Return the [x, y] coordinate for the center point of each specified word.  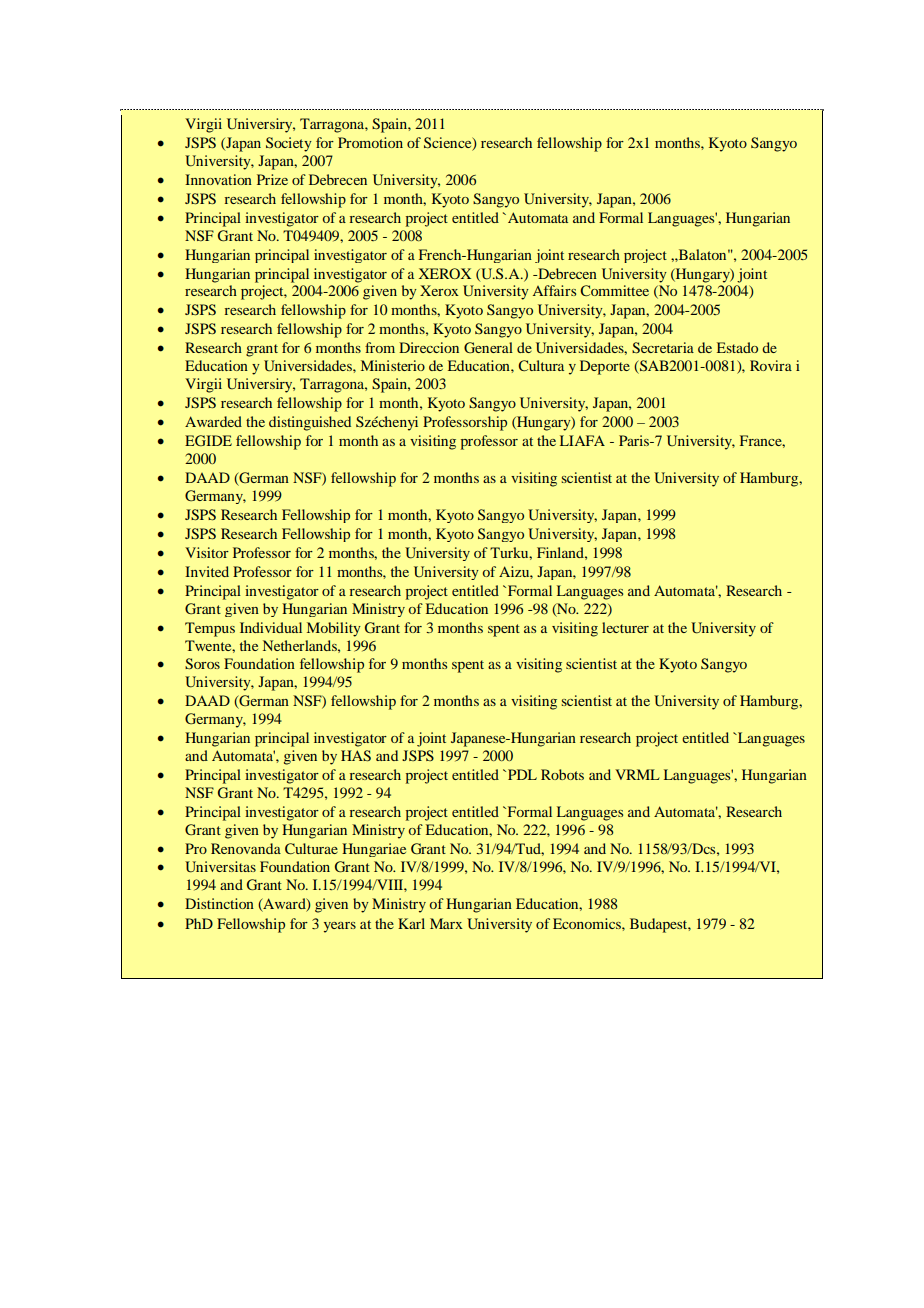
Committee [614, 290]
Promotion [370, 142]
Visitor [207, 552]
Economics [588, 923]
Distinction [219, 903]
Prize [272, 179]
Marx [446, 923]
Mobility [334, 629]
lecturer [625, 627]
